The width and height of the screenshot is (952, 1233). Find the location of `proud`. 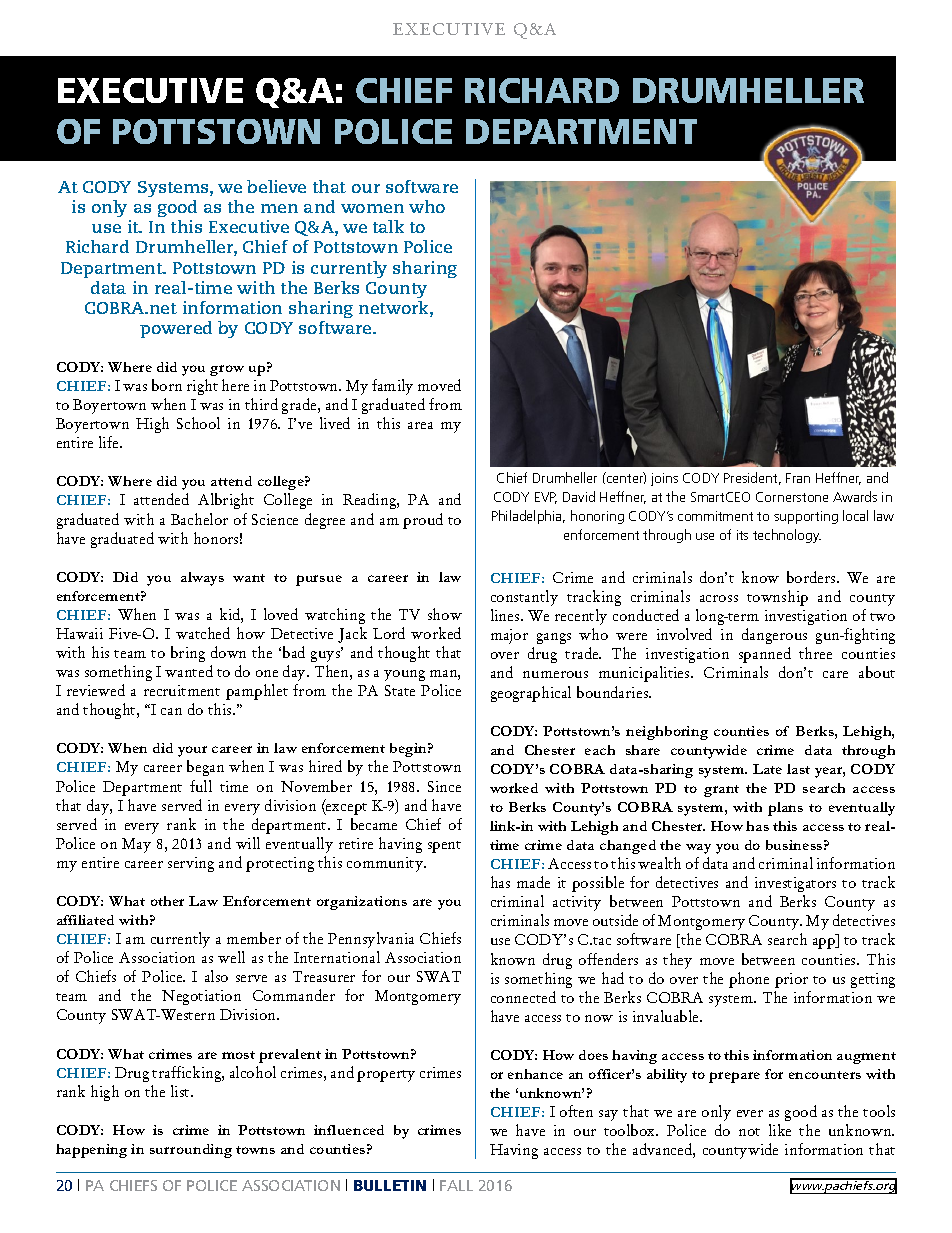

proud is located at coordinates (423, 521).
